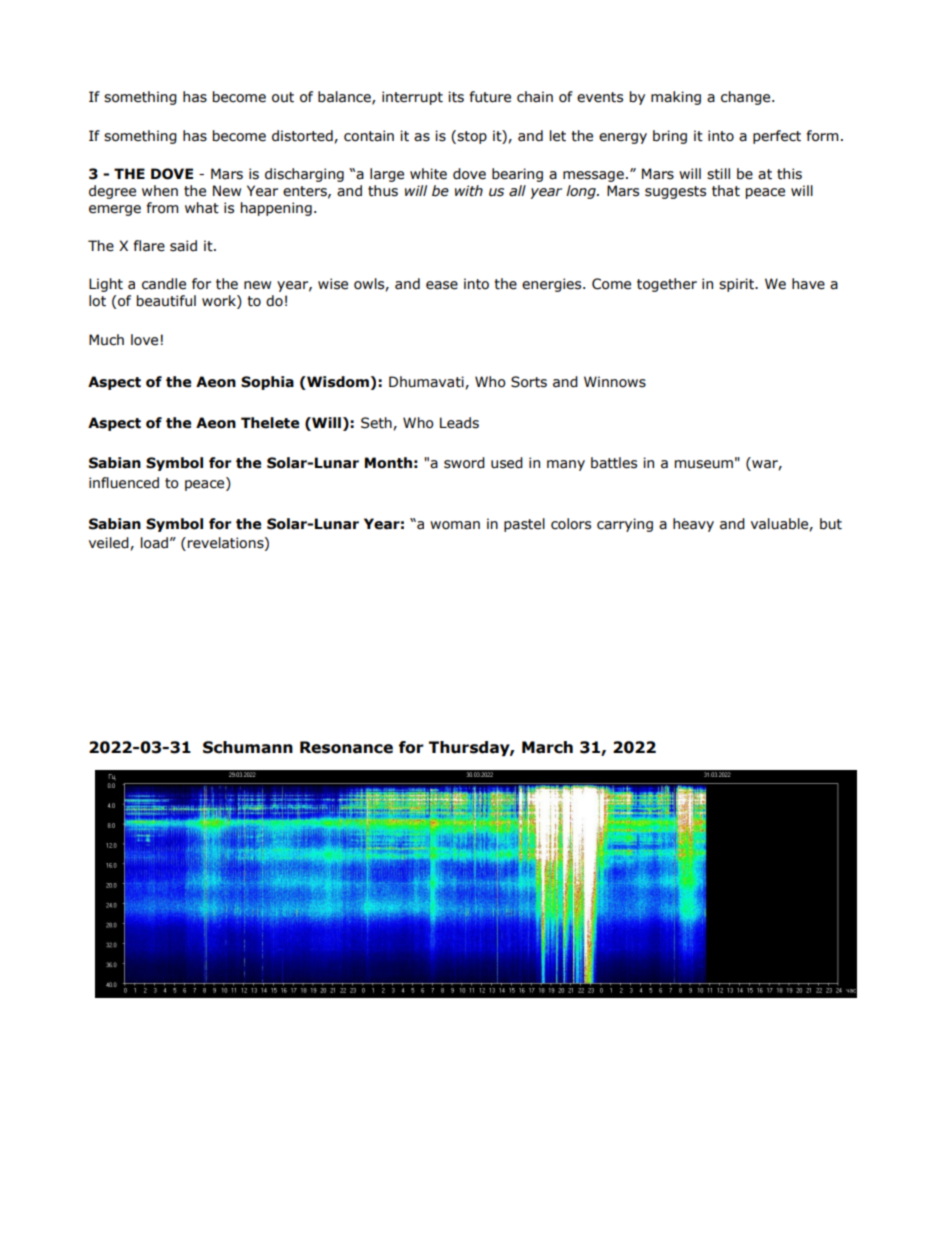  Describe the element at coordinates (459, 423) in the document. I see `Leads` at that location.
